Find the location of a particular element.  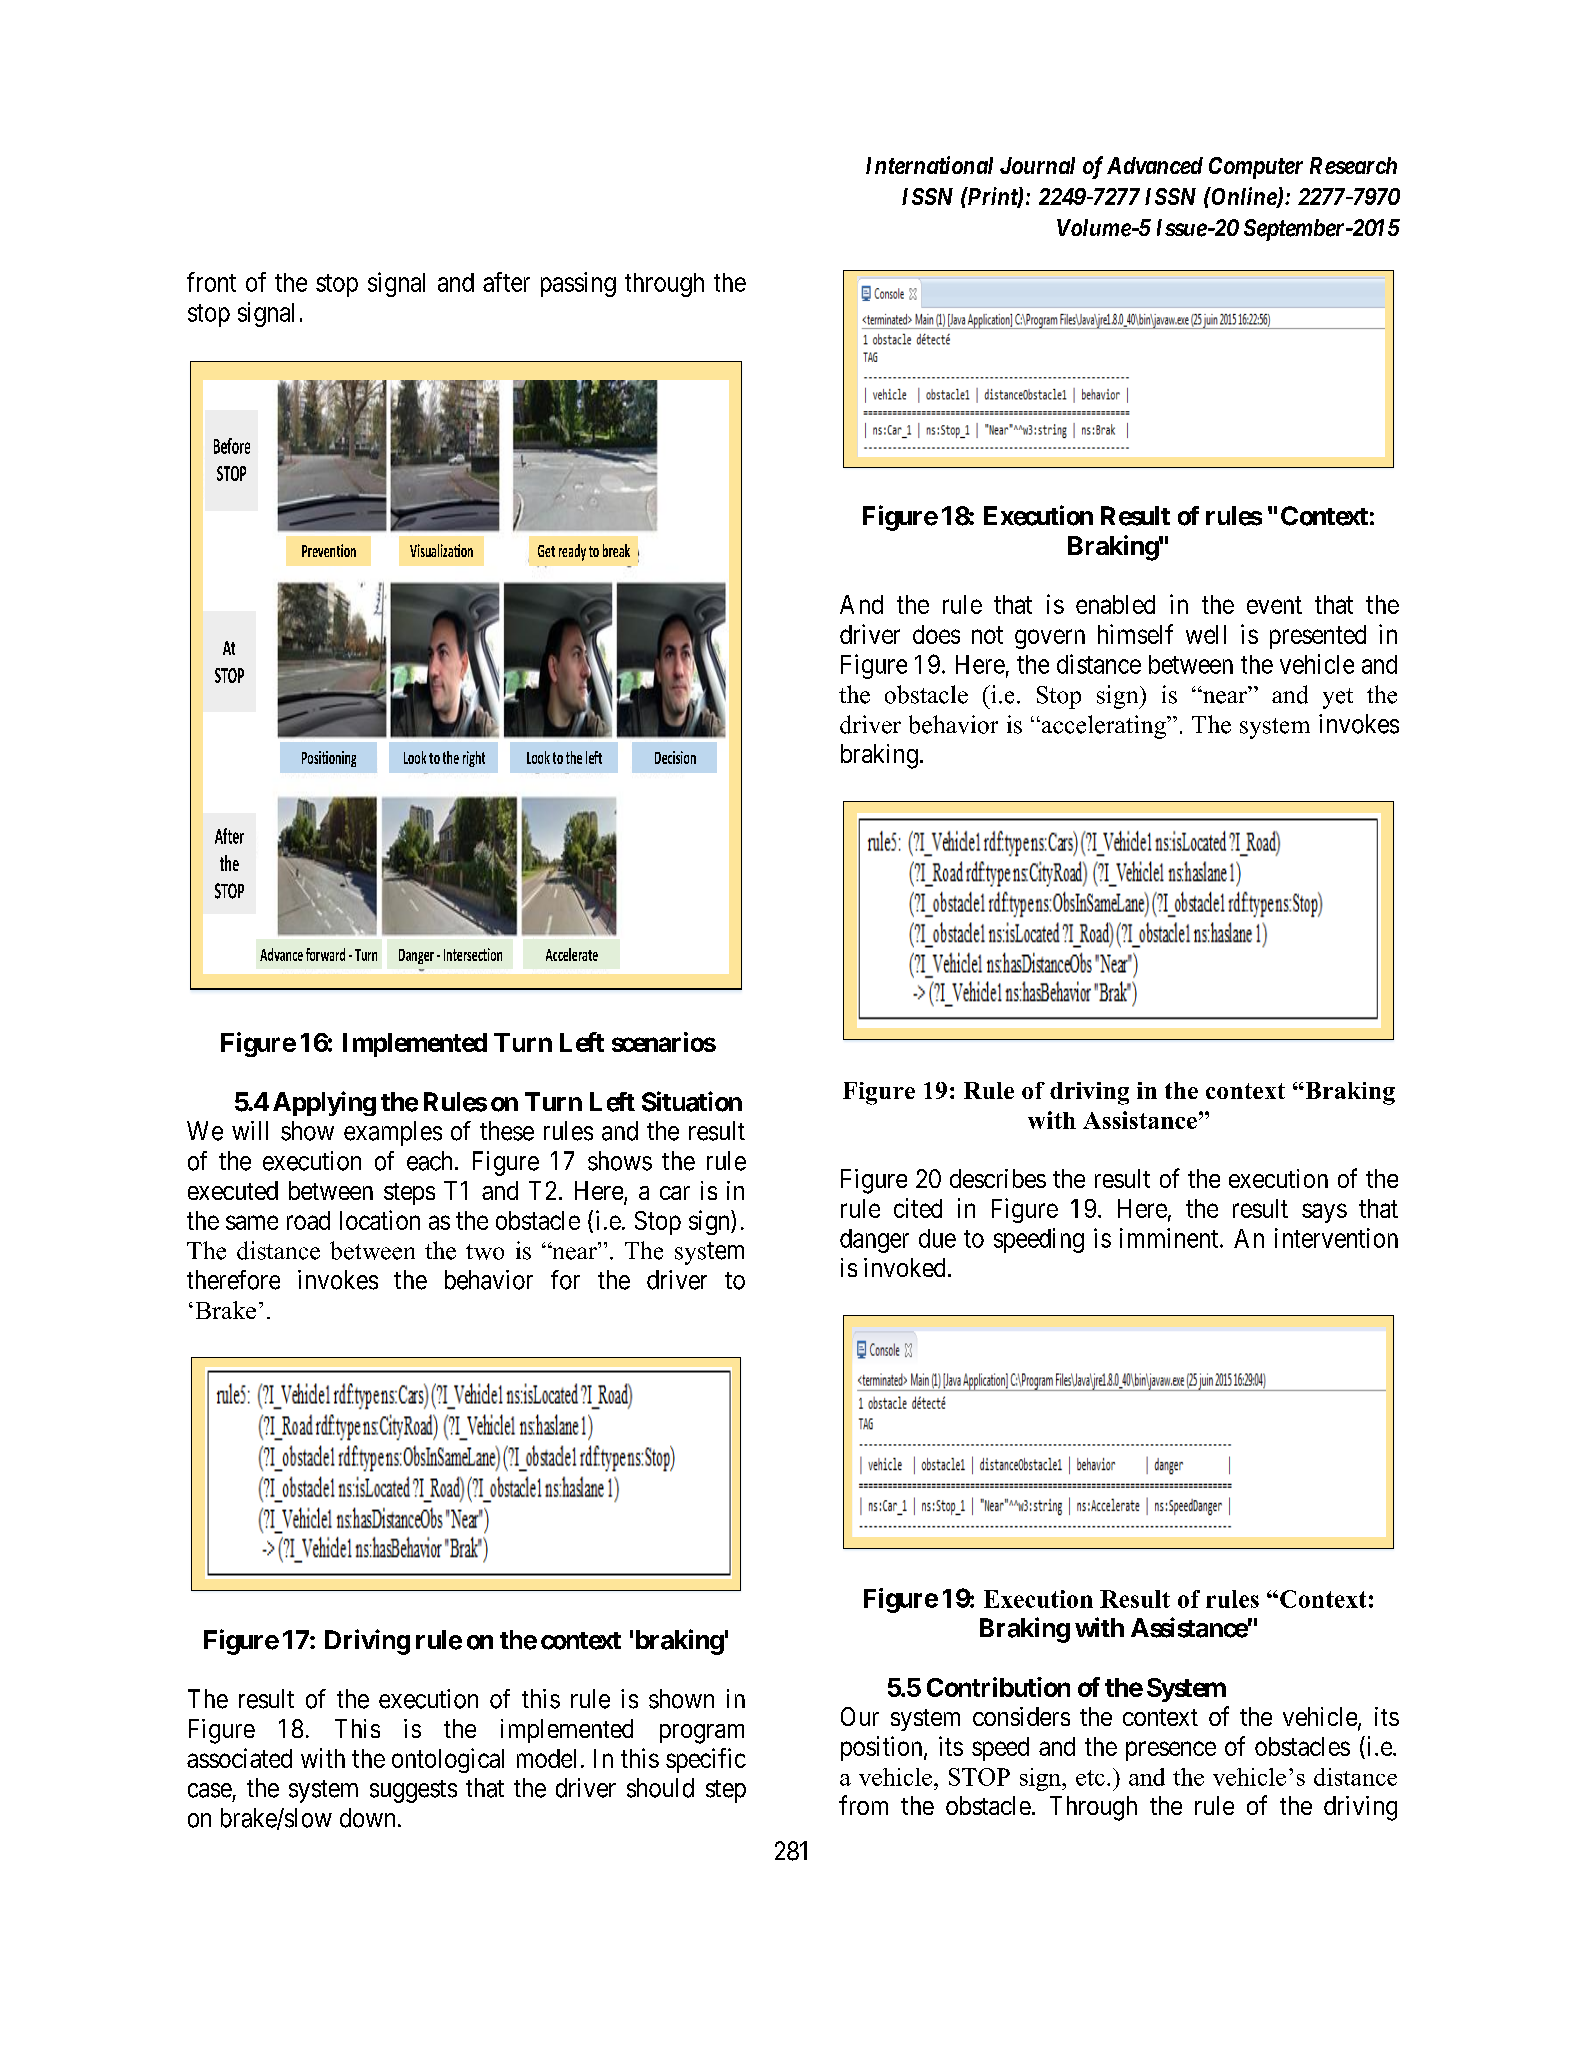

says is located at coordinates (1324, 1213).
